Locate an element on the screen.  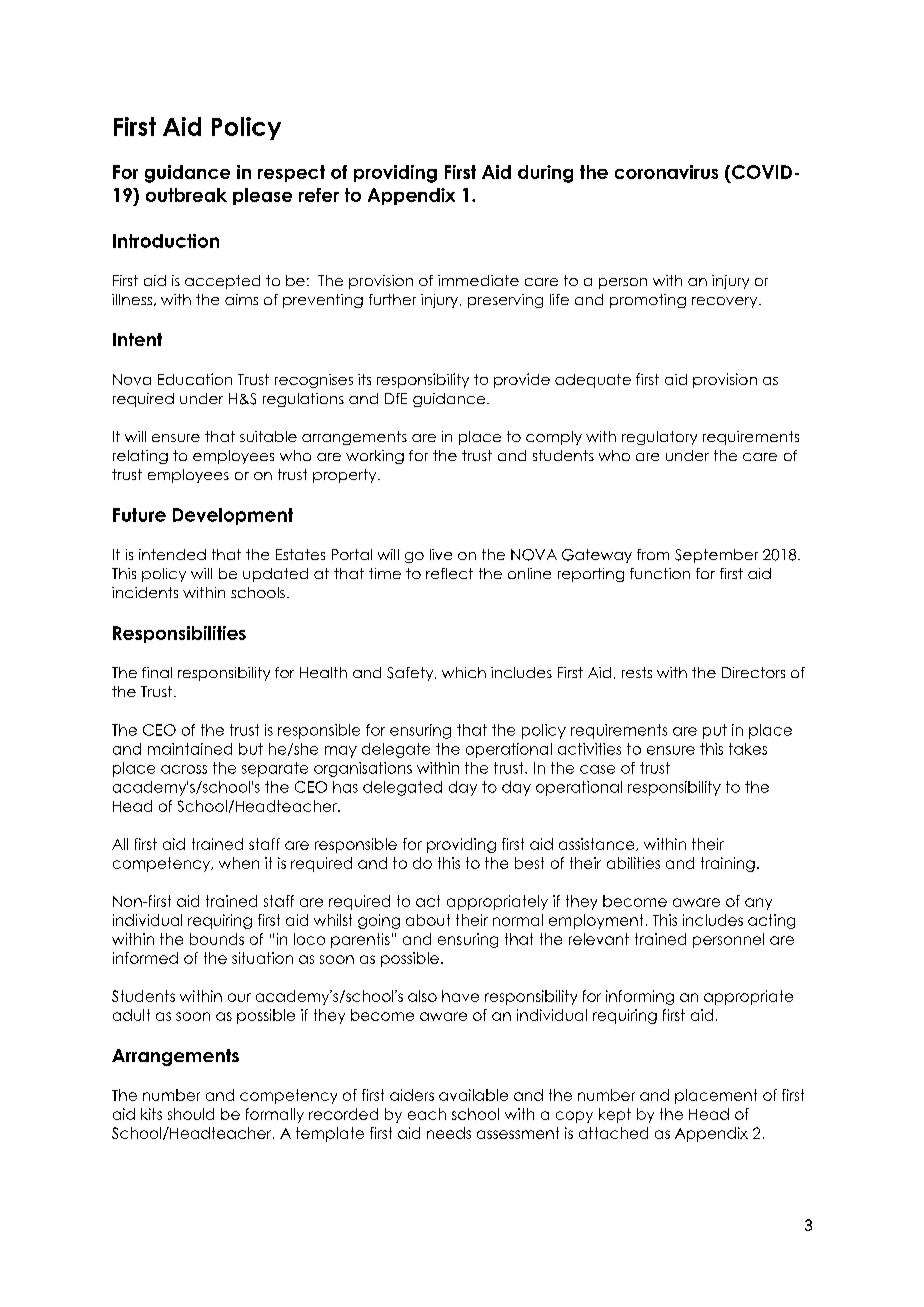
about is located at coordinates (428, 920).
